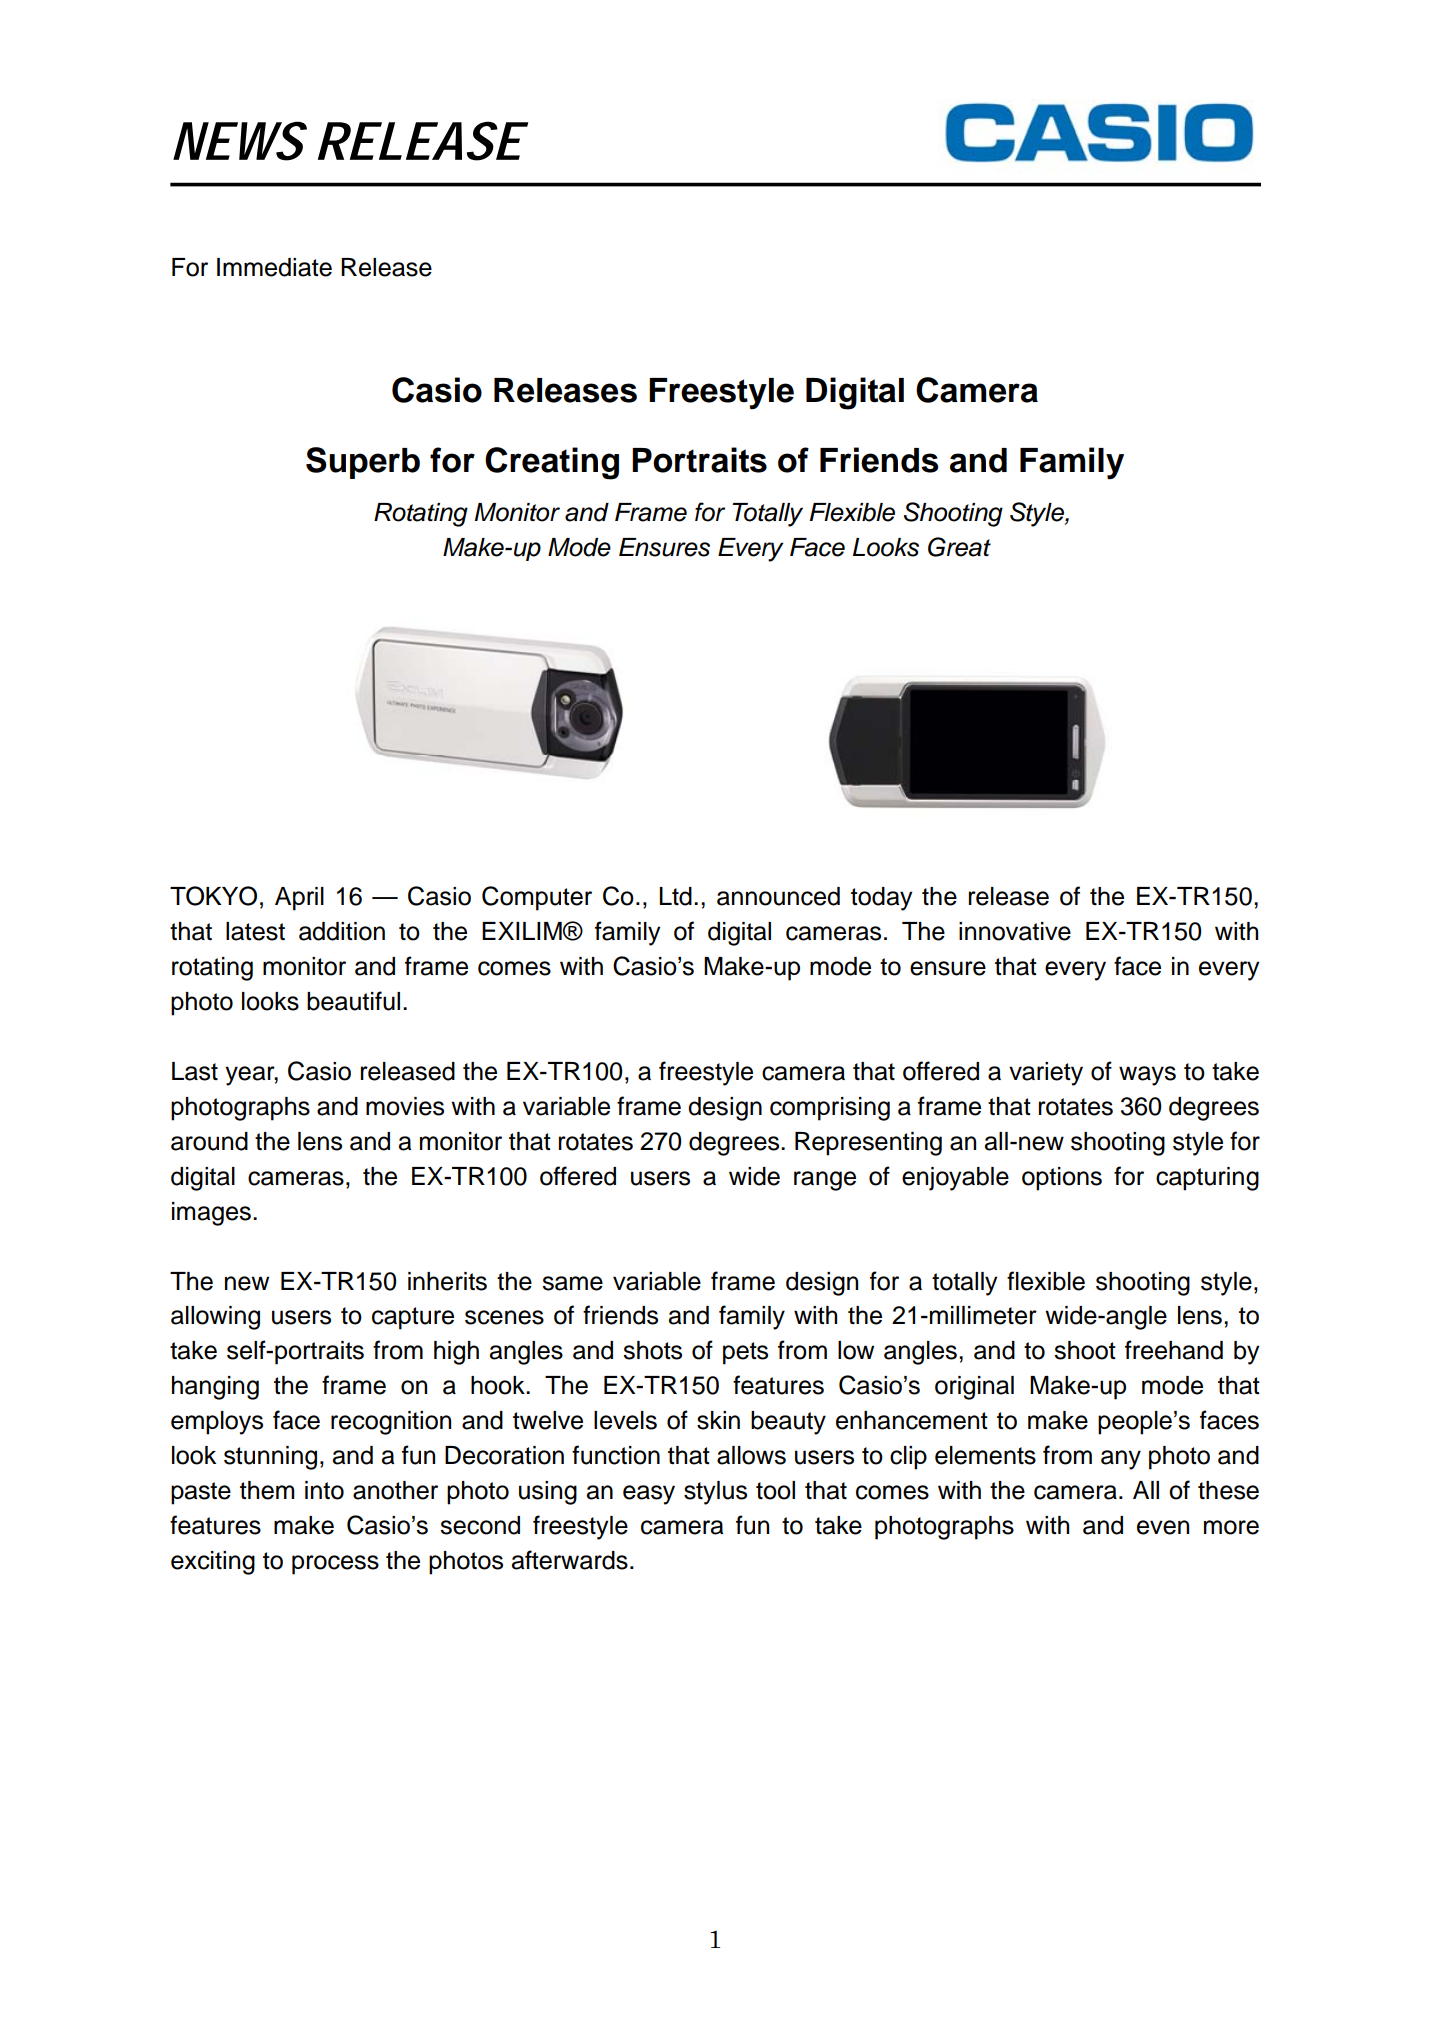 The height and width of the screenshot is (2022, 1430). Describe the element at coordinates (882, 899) in the screenshot. I see `today` at that location.
